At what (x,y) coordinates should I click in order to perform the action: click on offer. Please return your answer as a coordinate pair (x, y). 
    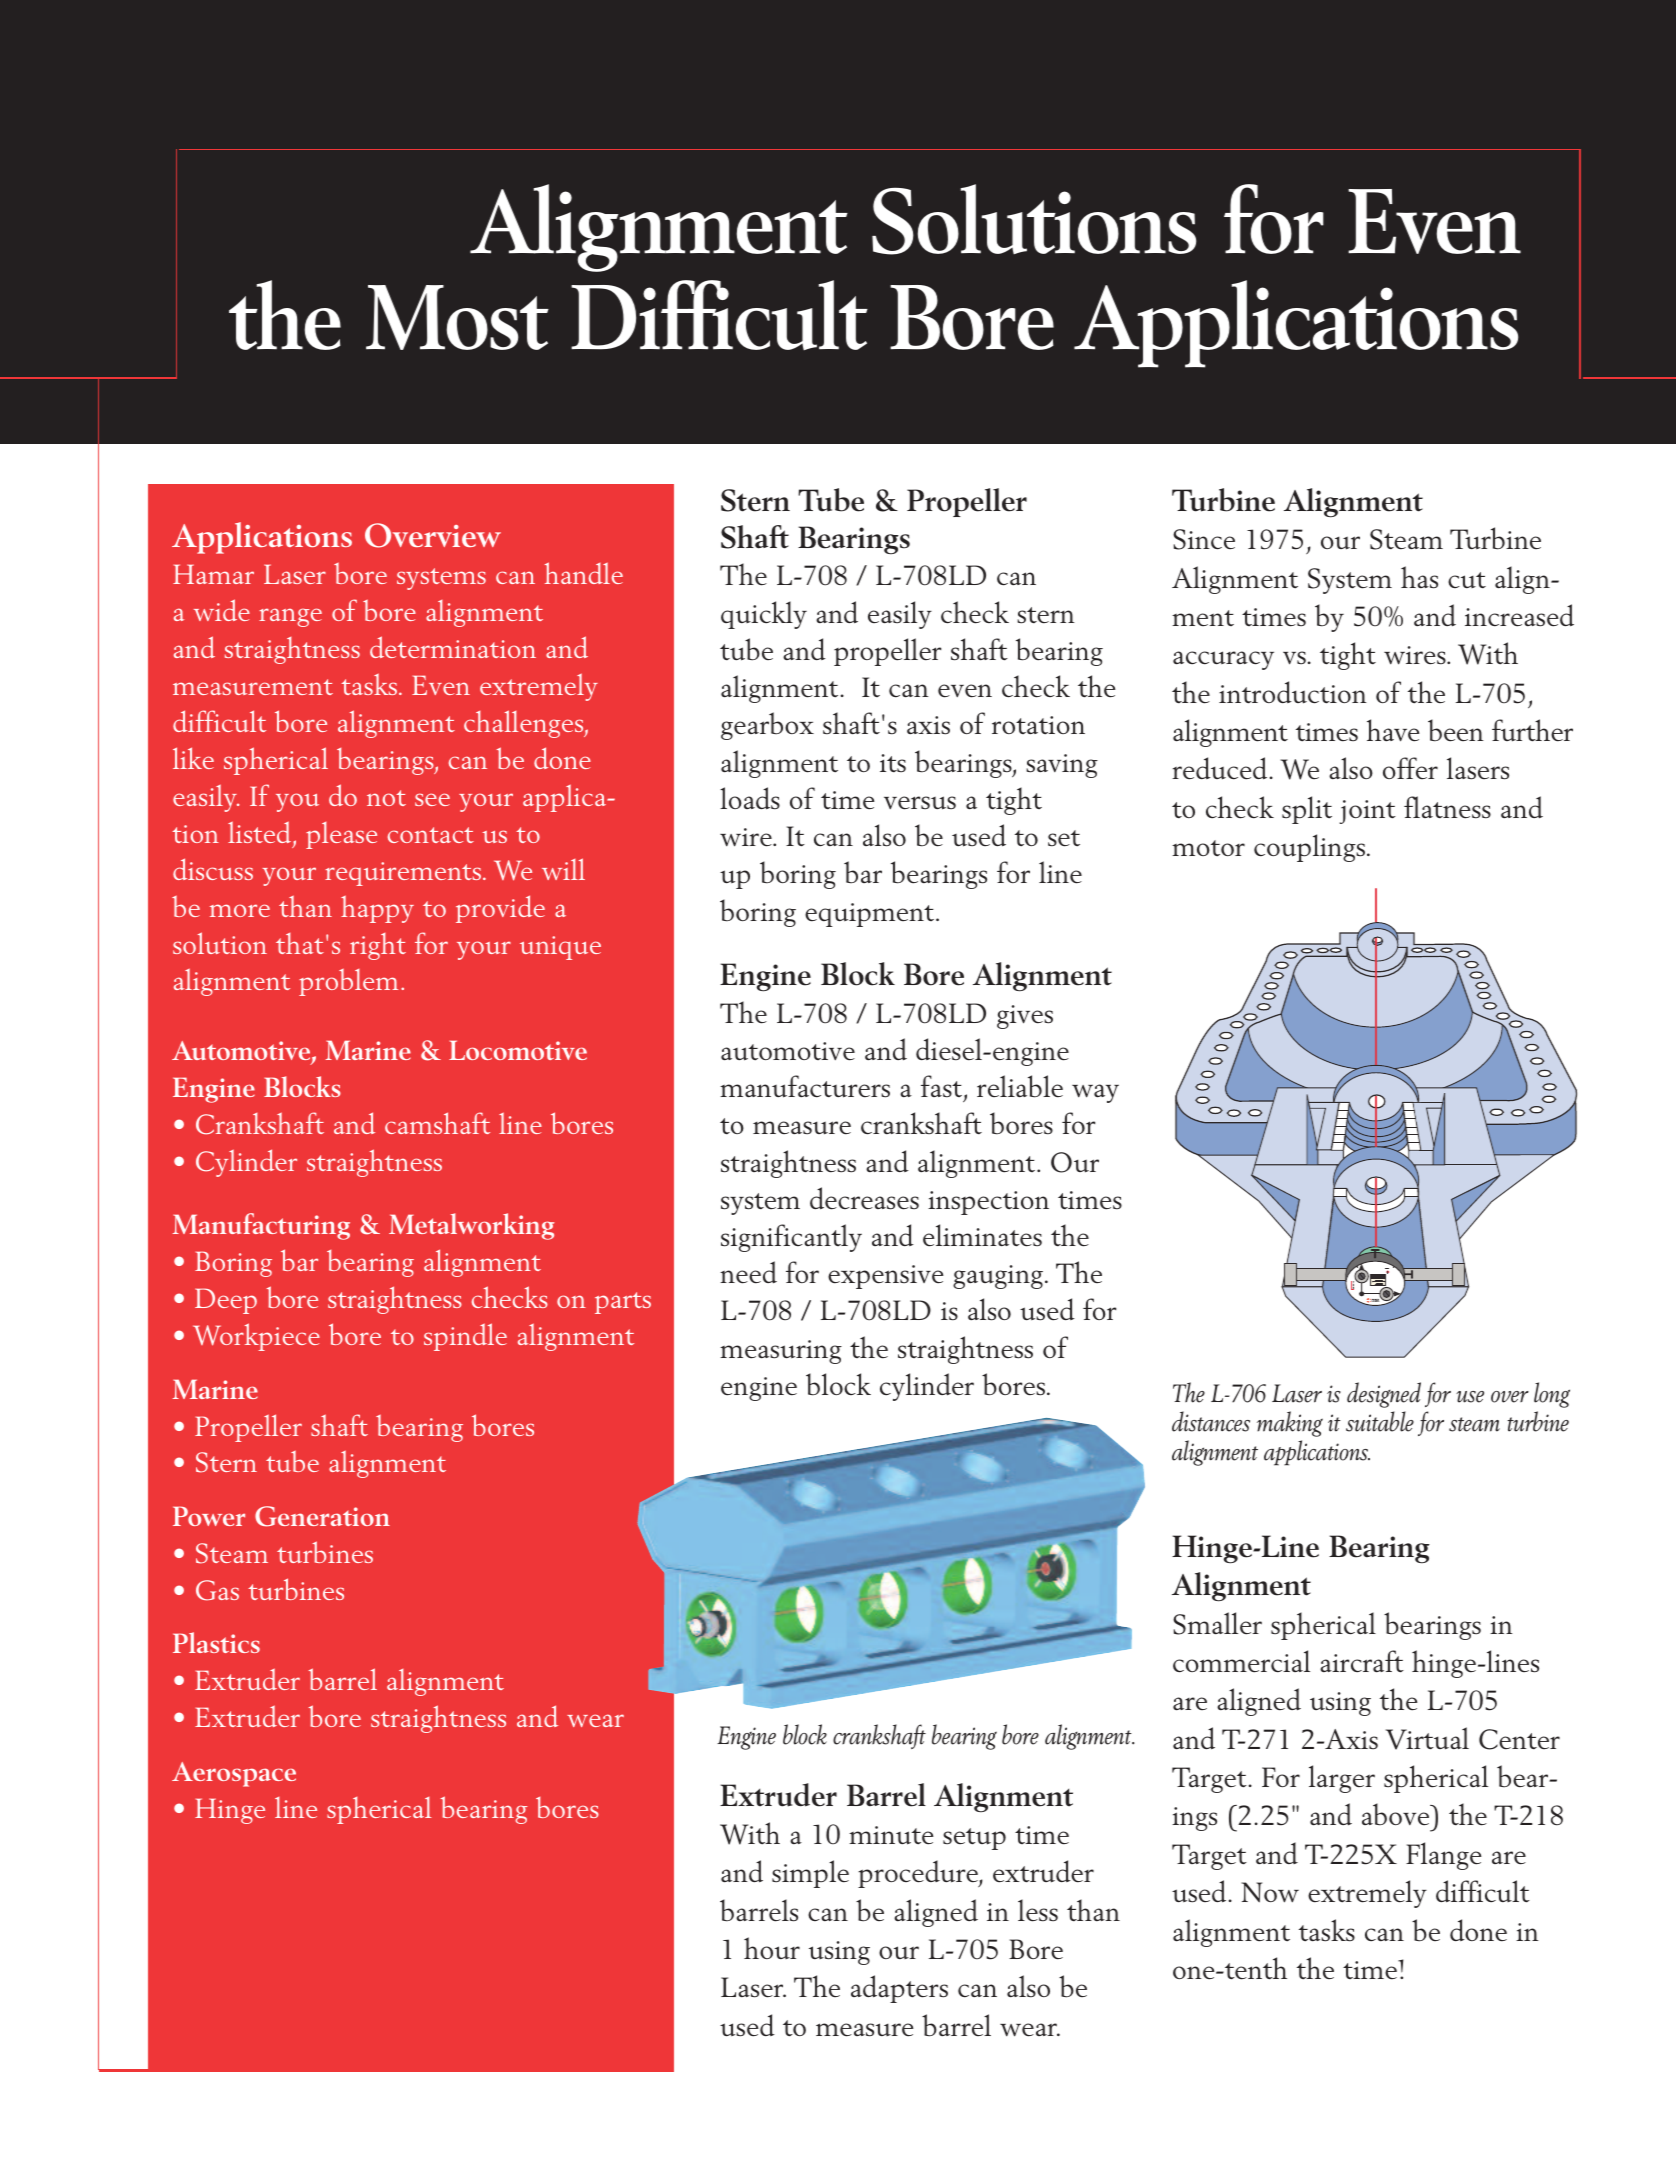
    Looking at the image, I should click on (1410, 768).
